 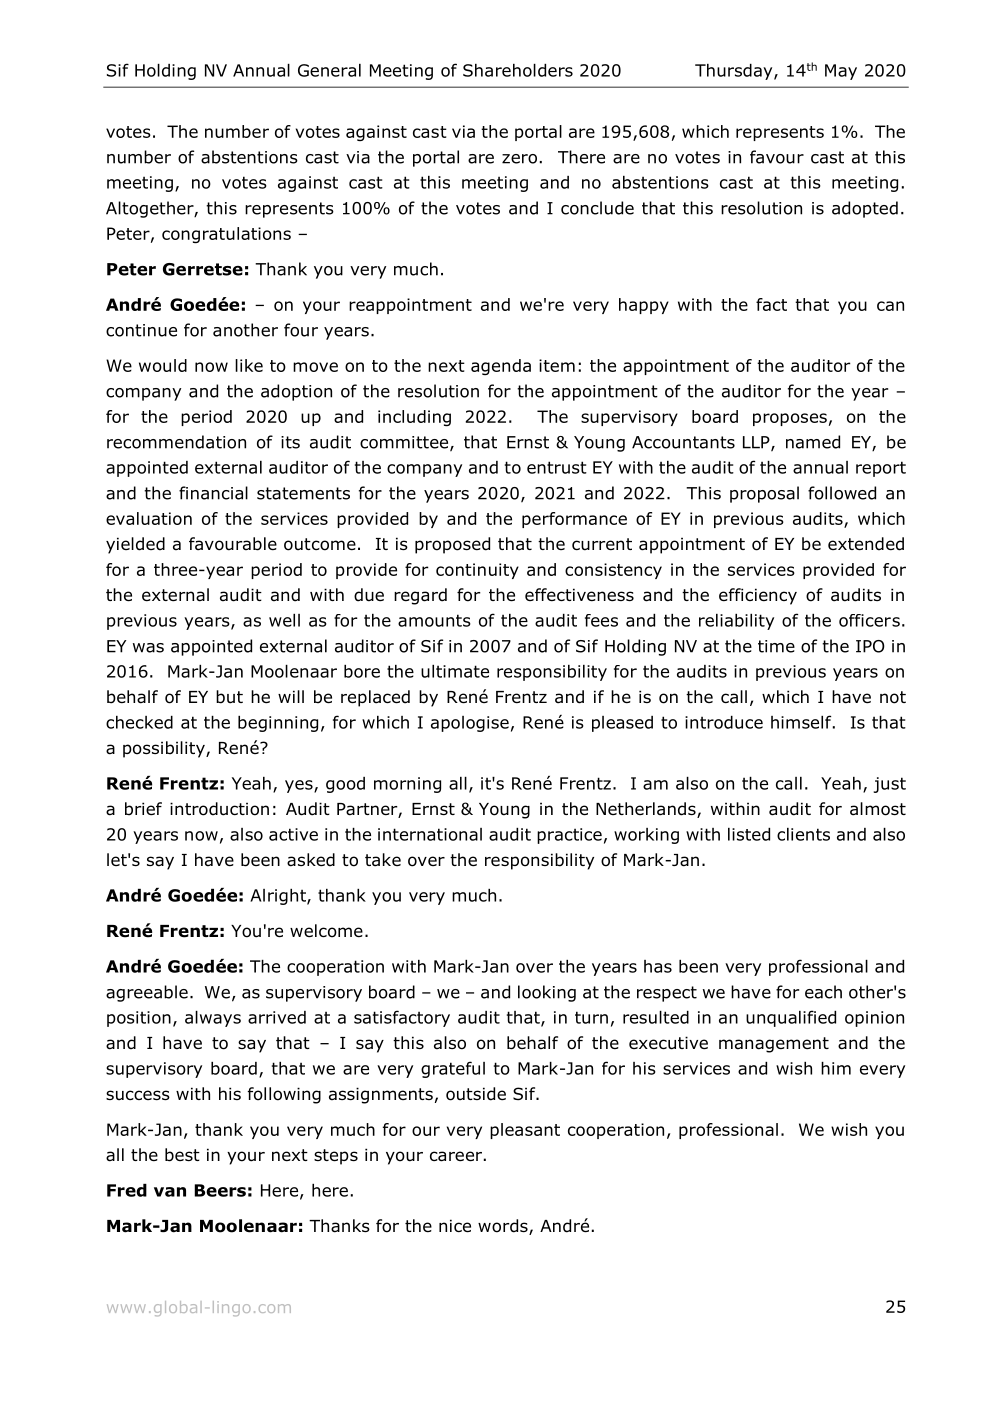 What do you see at coordinates (329, 70) in the screenshot?
I see `General` at bounding box center [329, 70].
